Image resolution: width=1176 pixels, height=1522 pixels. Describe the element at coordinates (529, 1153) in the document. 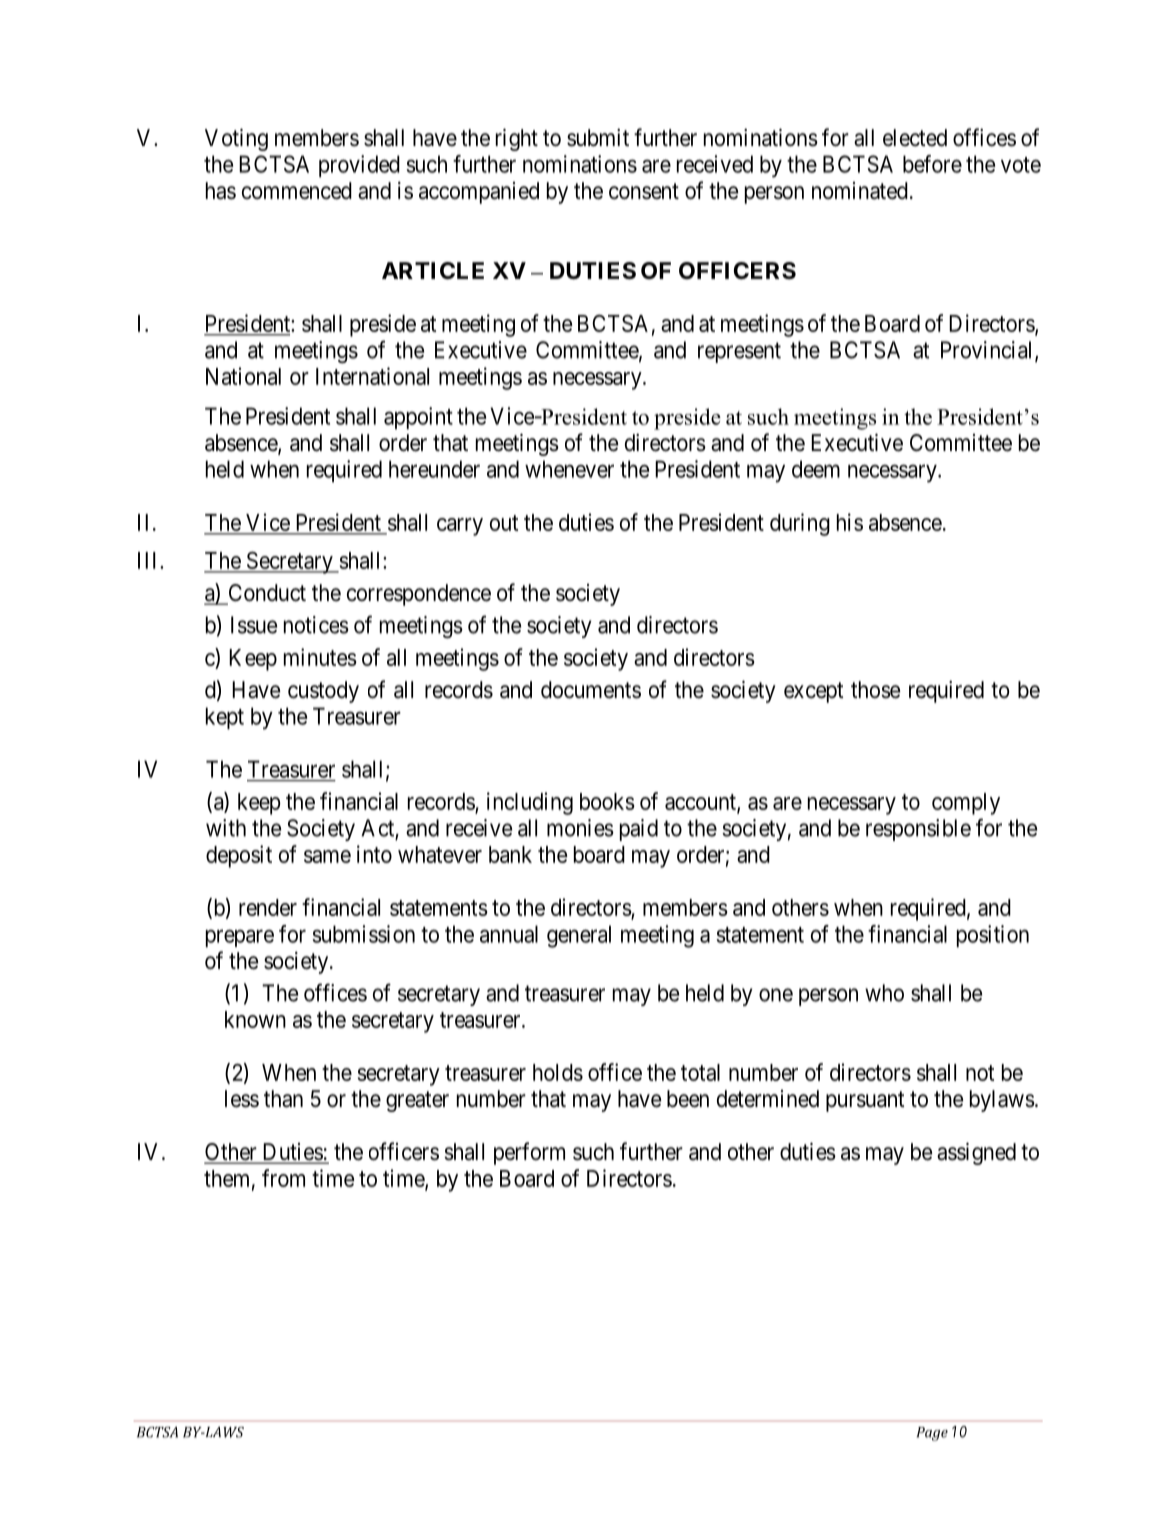

I see `perform` at that location.
